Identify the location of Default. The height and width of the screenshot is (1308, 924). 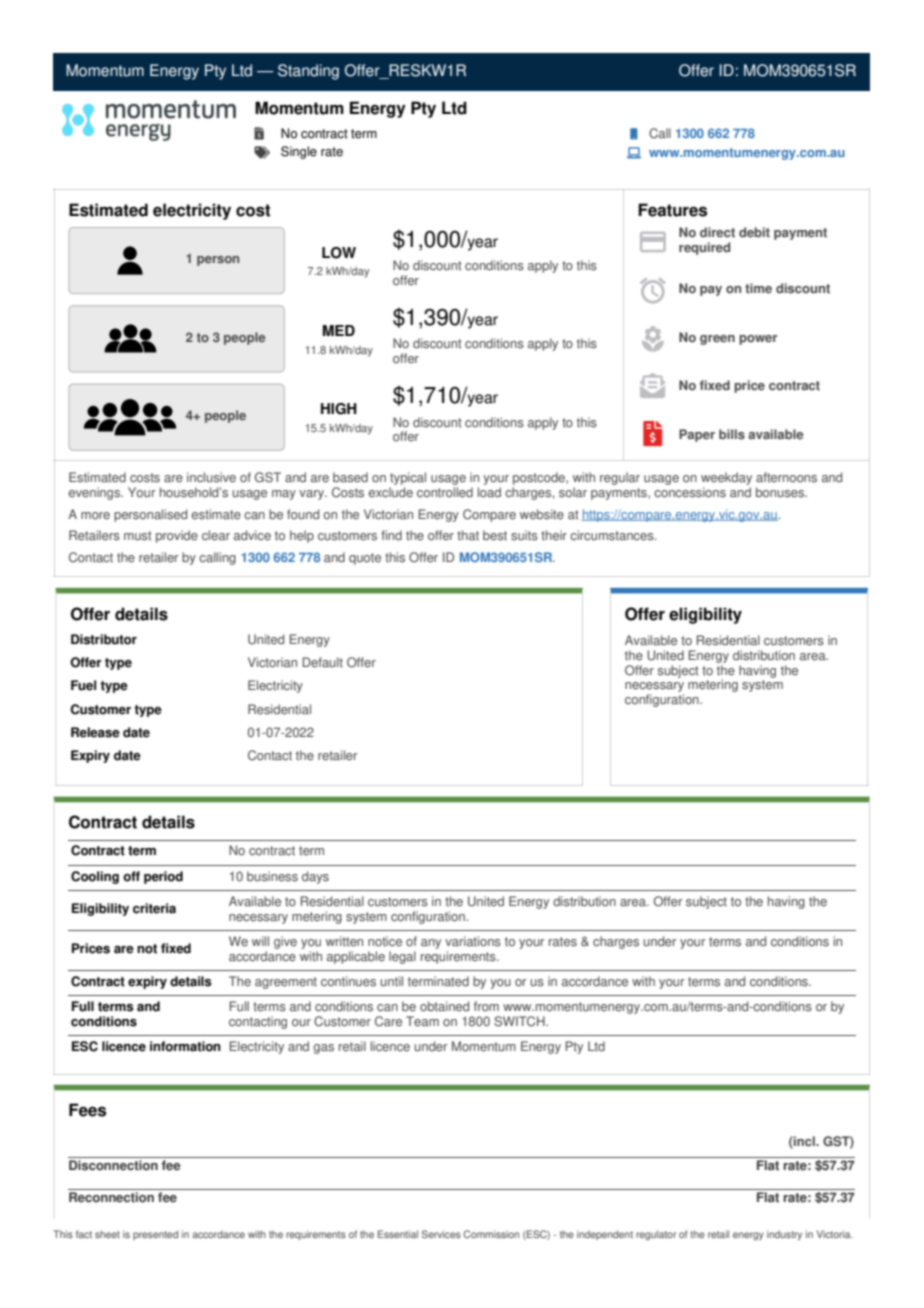
(322, 662).
